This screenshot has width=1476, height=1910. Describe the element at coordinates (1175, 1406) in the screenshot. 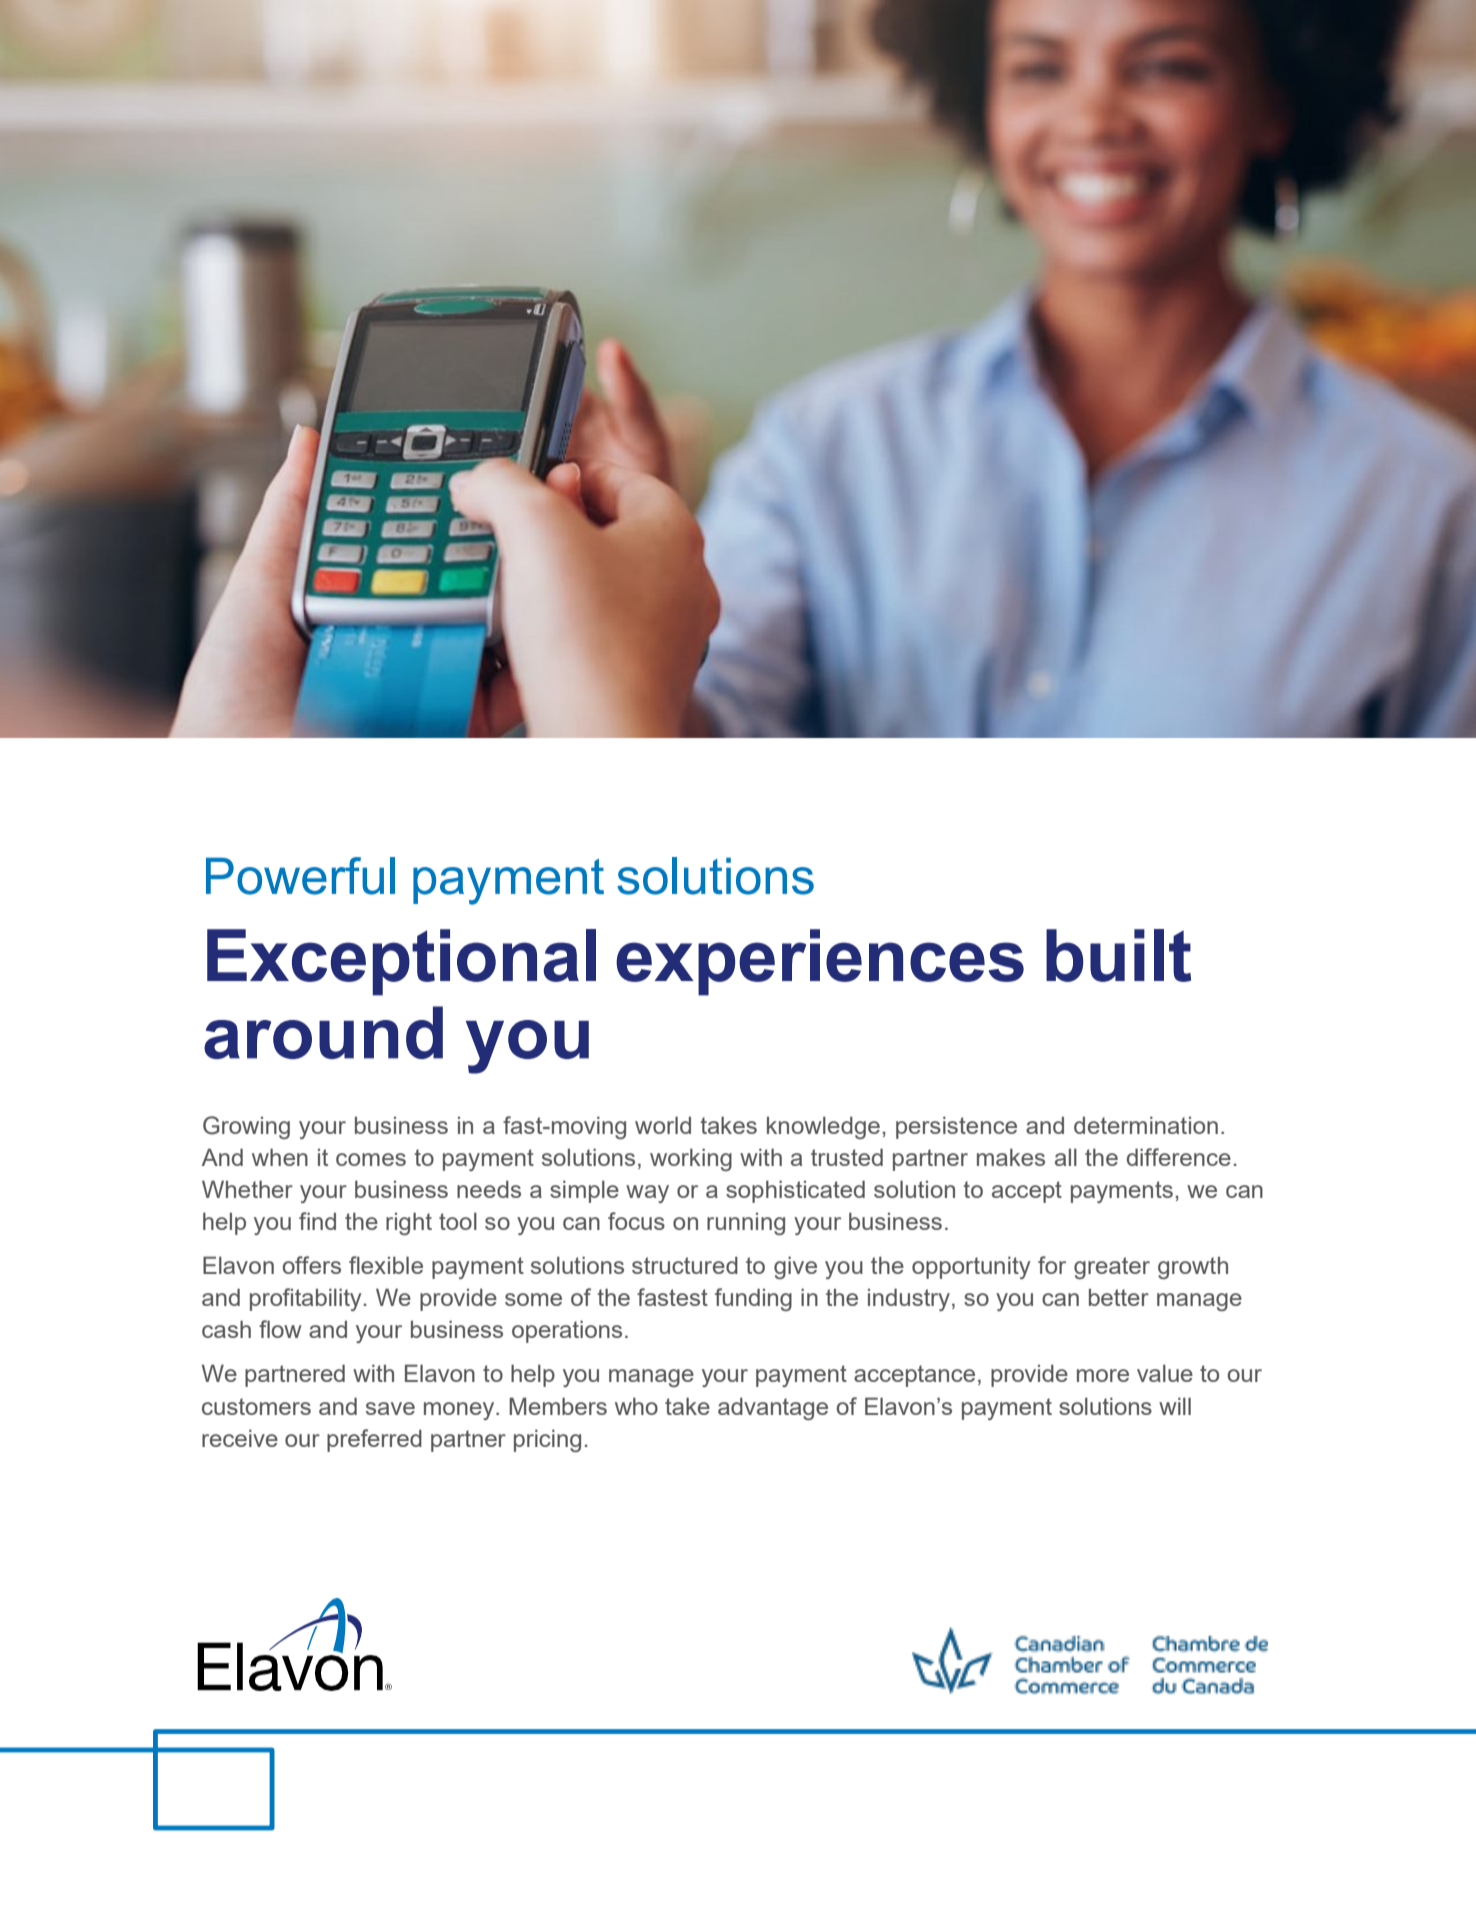

I see `will` at that location.
